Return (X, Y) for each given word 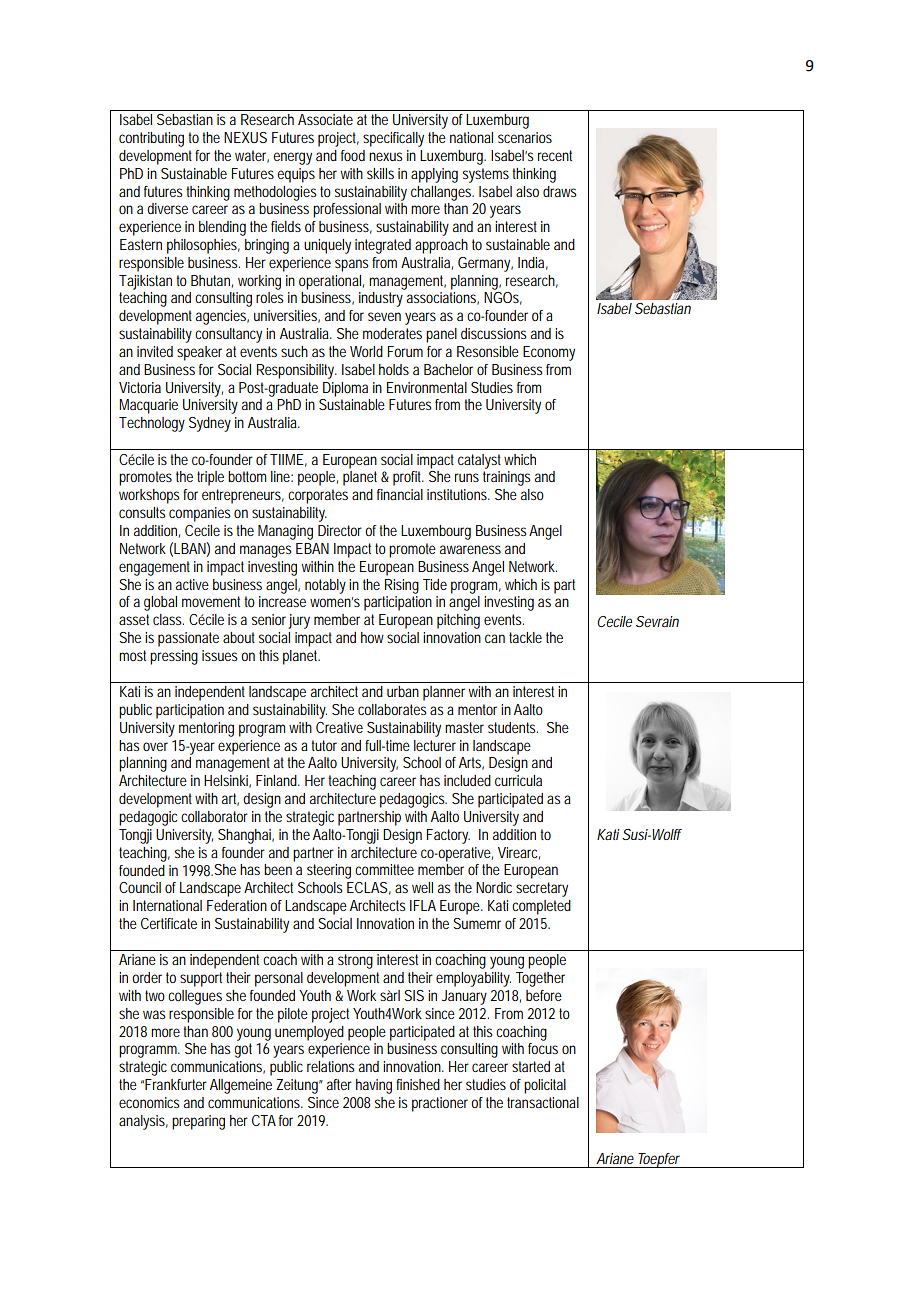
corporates (318, 496)
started (531, 1066)
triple (210, 478)
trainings (507, 478)
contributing (151, 139)
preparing (198, 1122)
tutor (324, 745)
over (155, 746)
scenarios (525, 137)
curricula (518, 780)
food (353, 155)
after (339, 1084)
